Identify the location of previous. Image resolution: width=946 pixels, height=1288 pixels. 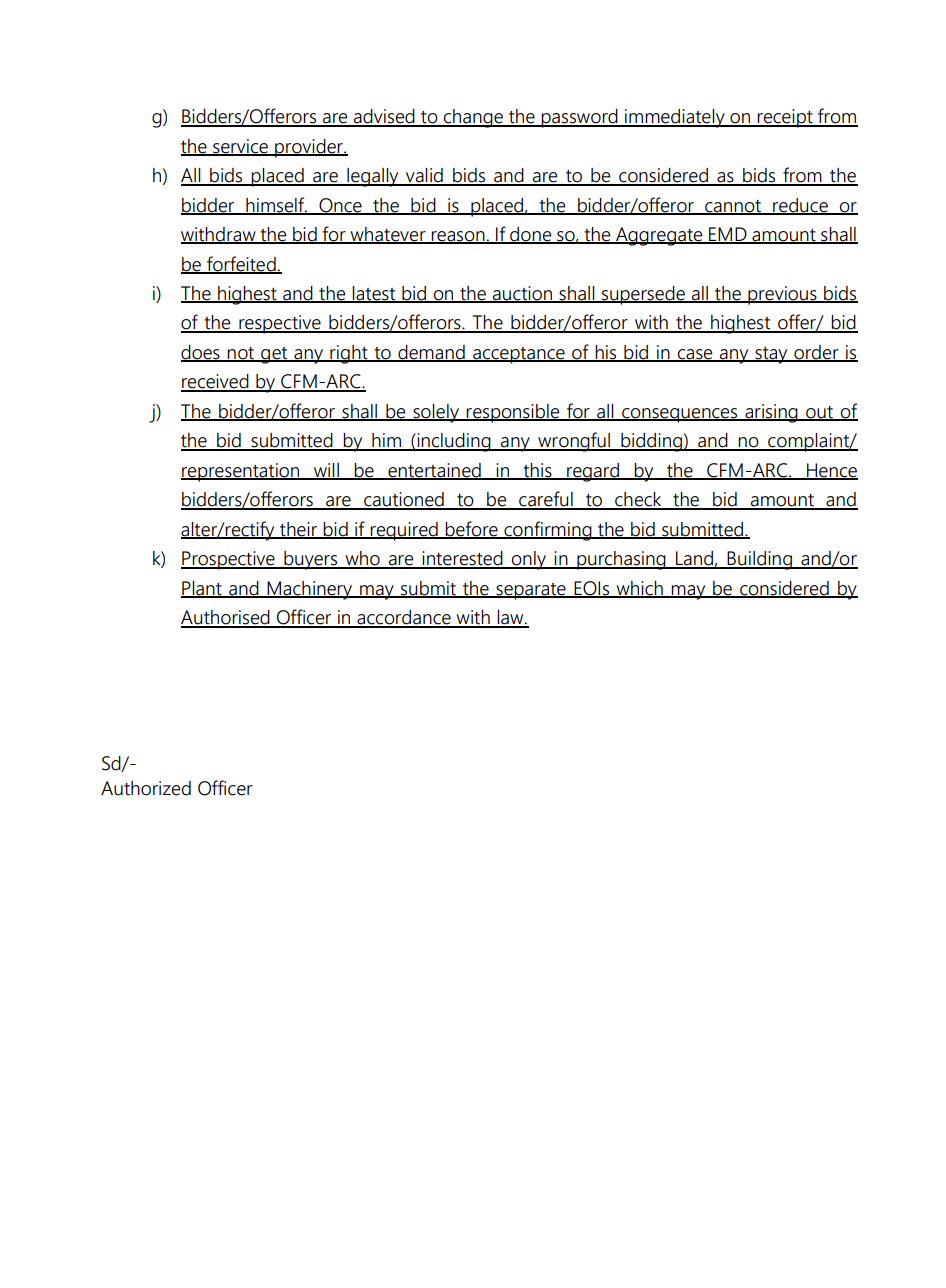
(782, 295).
